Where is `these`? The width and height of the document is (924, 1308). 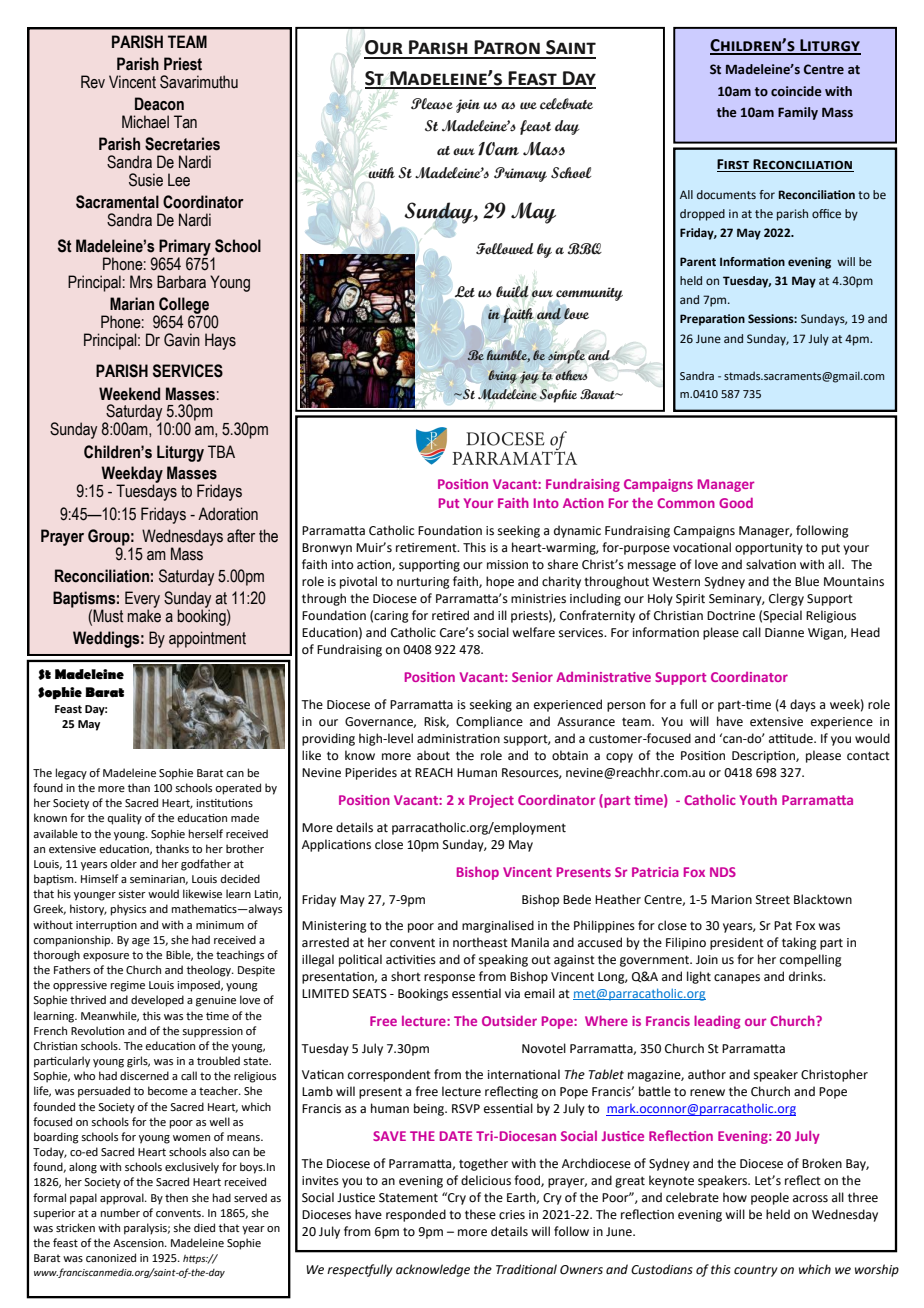 these is located at coordinates (480, 1214).
